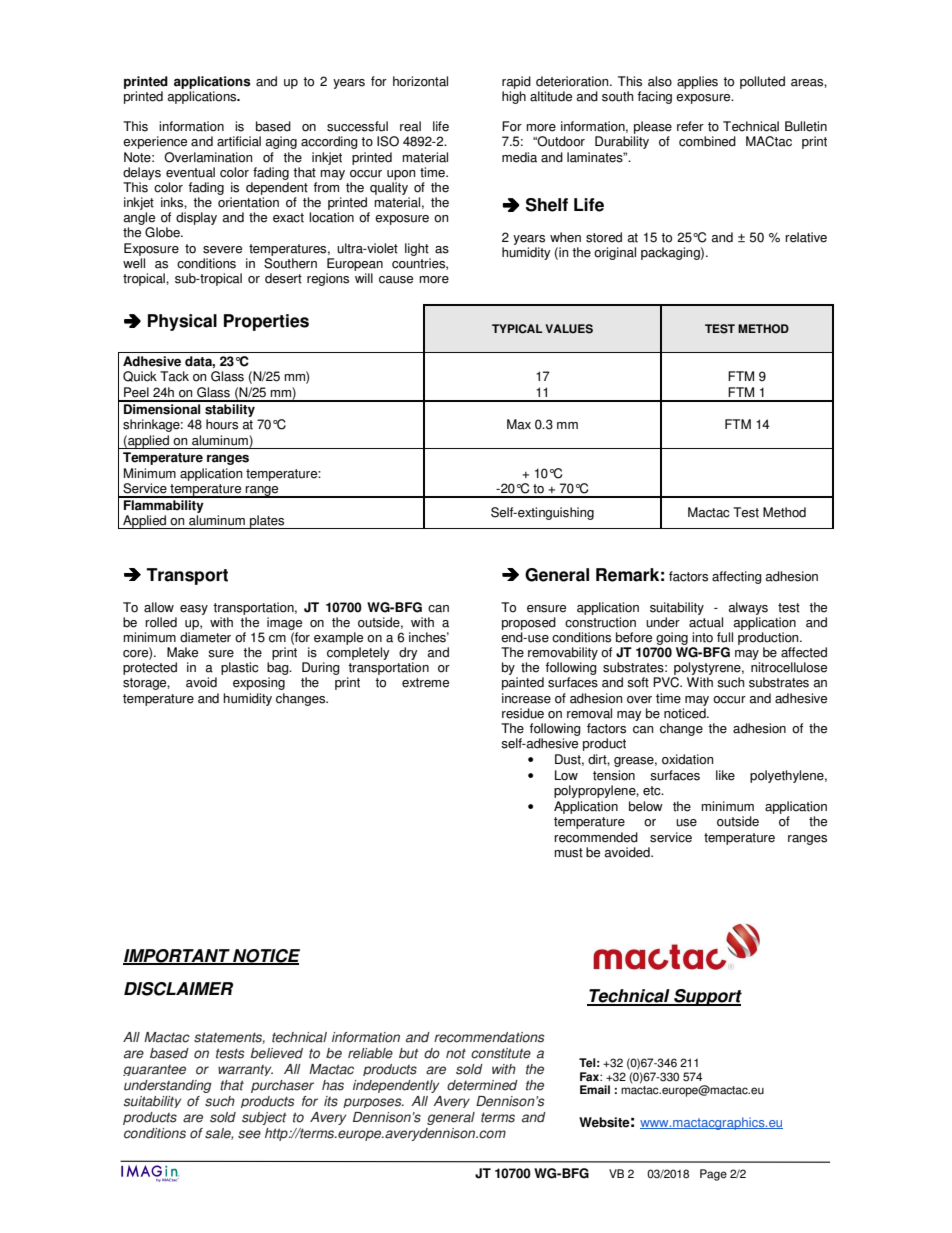  Describe the element at coordinates (249, 1134) in the page. I see `see` at that location.
